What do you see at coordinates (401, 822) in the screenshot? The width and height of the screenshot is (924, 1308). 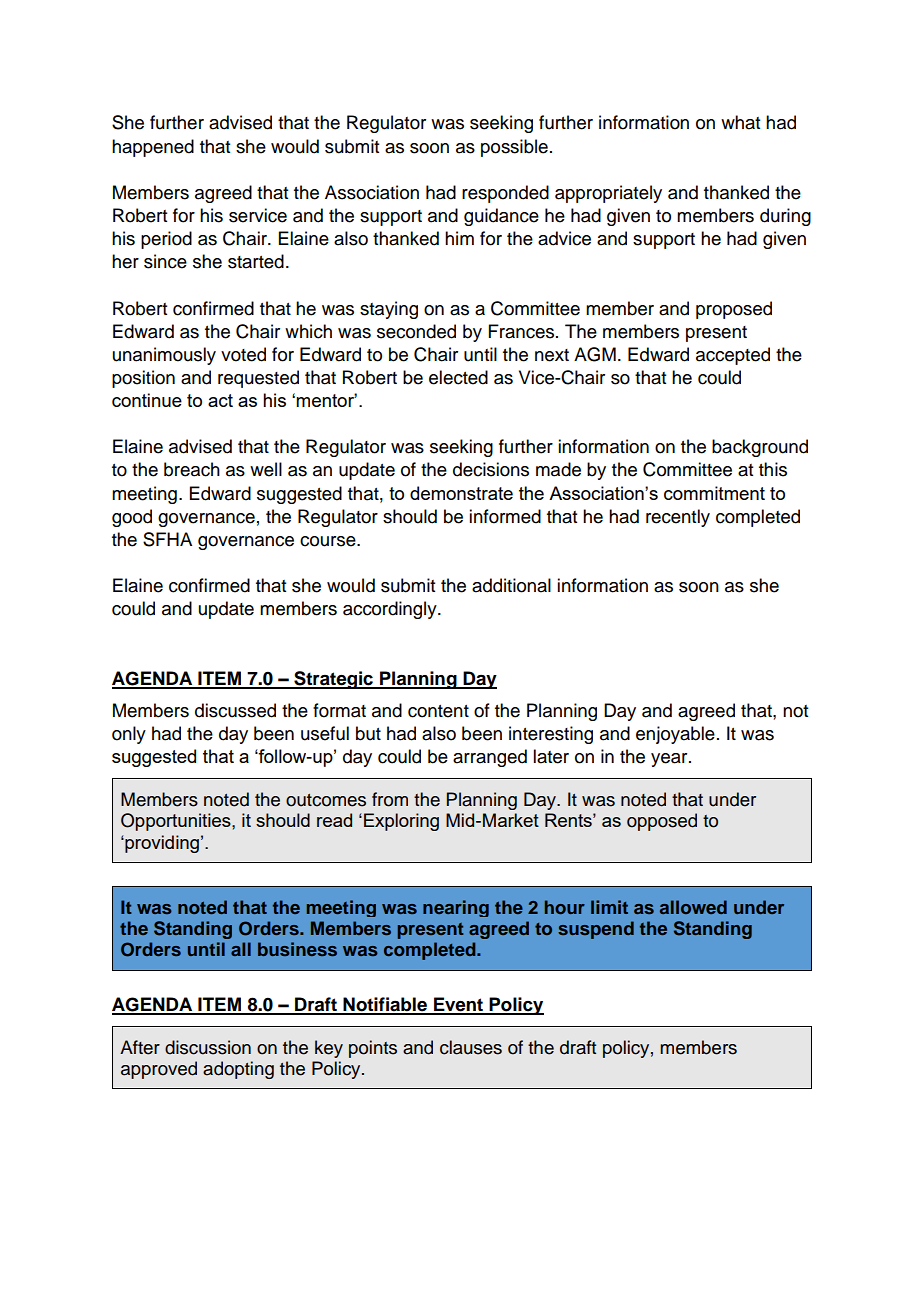 I see `Exploring` at bounding box center [401, 822].
